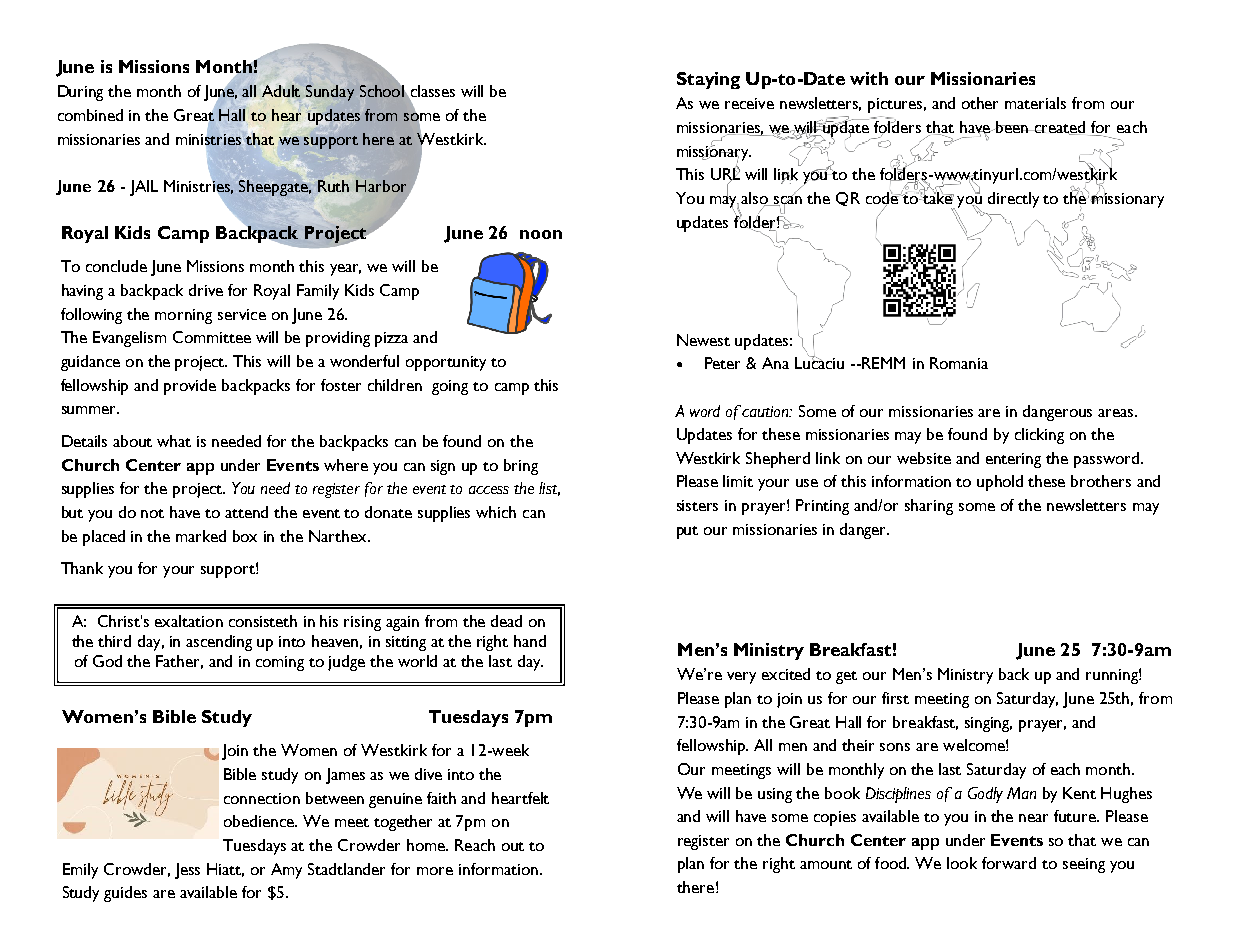  What do you see at coordinates (281, 91) in the screenshot?
I see `Adult` at bounding box center [281, 91].
